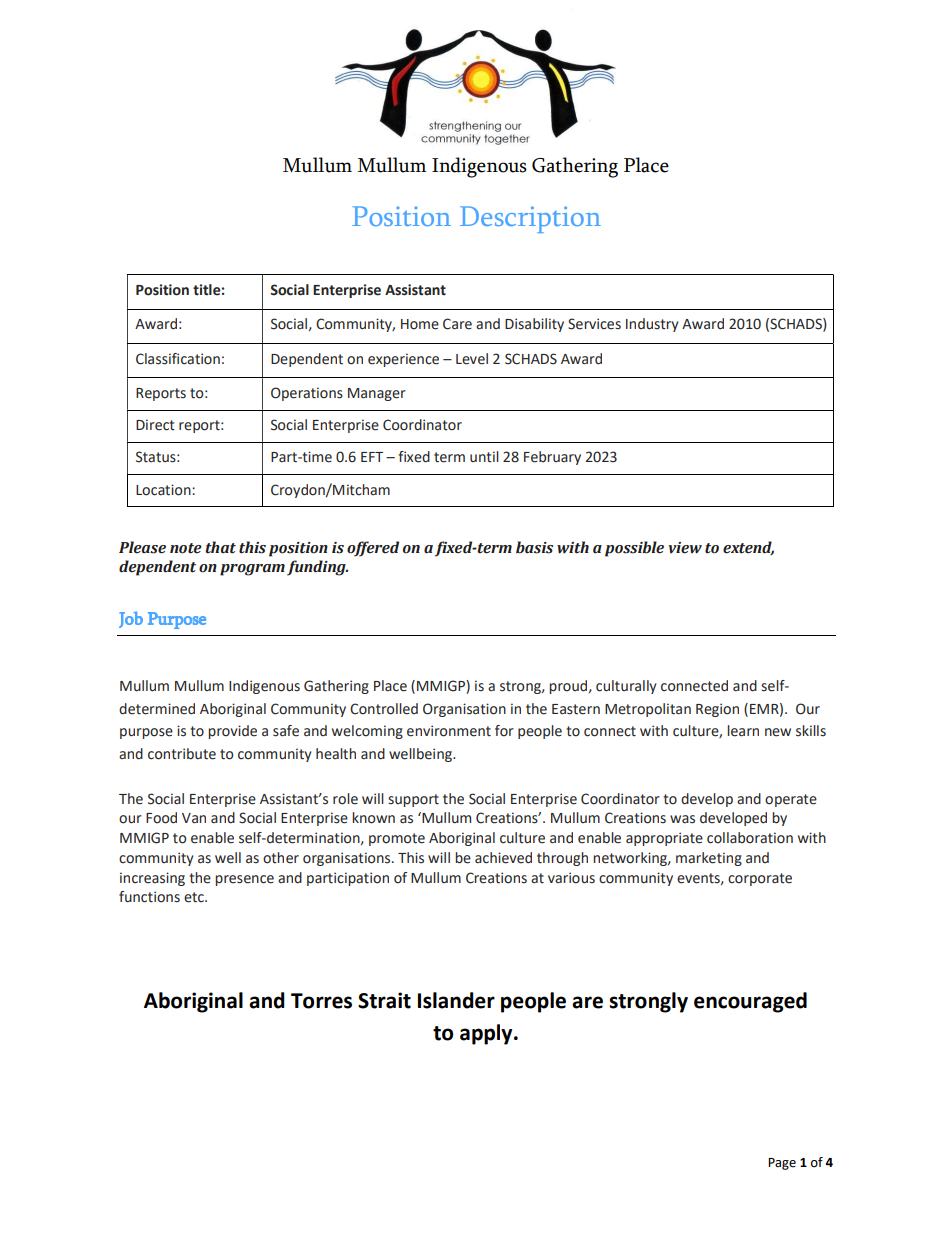 This document has height=1233, width=952. What do you see at coordinates (232, 732) in the document?
I see `provide` at bounding box center [232, 732].
